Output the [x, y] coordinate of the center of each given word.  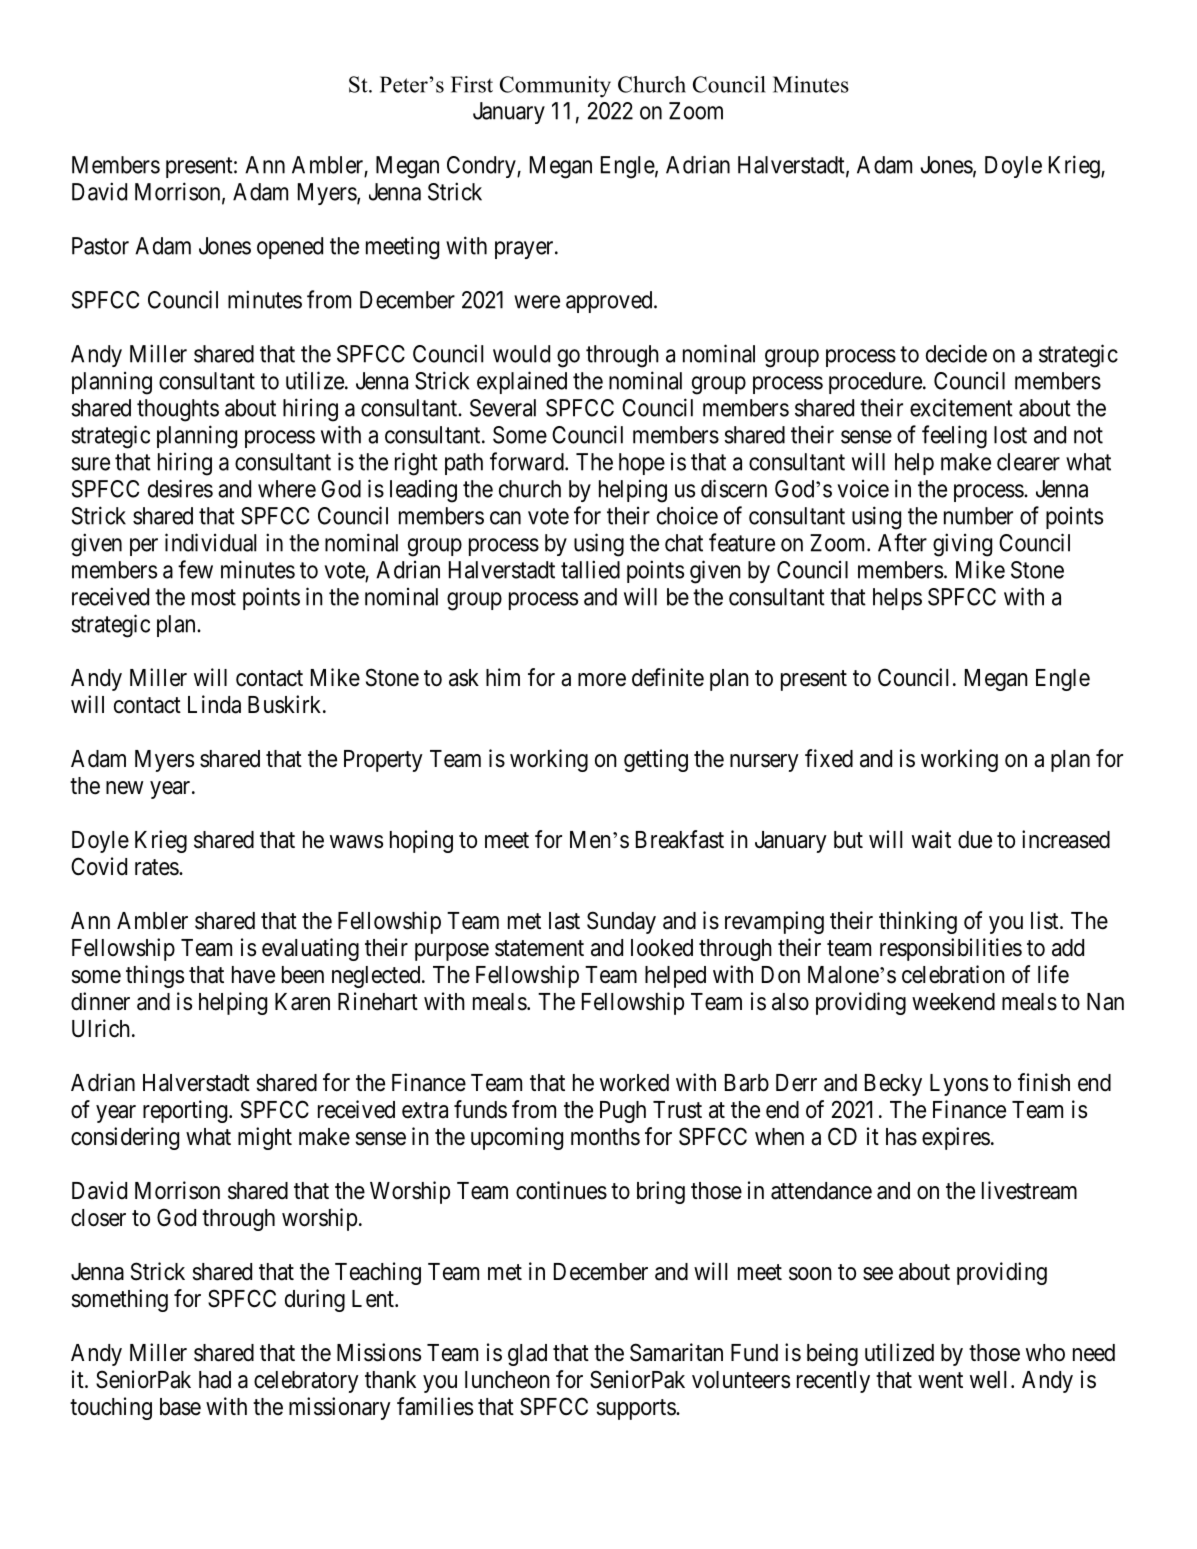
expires [956, 1138]
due [975, 840]
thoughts [178, 410]
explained [522, 382]
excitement [961, 407]
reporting [186, 1111]
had [215, 1380]
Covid [99, 866]
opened [290, 248]
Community [555, 87]
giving [962, 545]
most [214, 597]
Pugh [623, 1112]
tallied [590, 569]
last [564, 921]
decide [956, 354]
